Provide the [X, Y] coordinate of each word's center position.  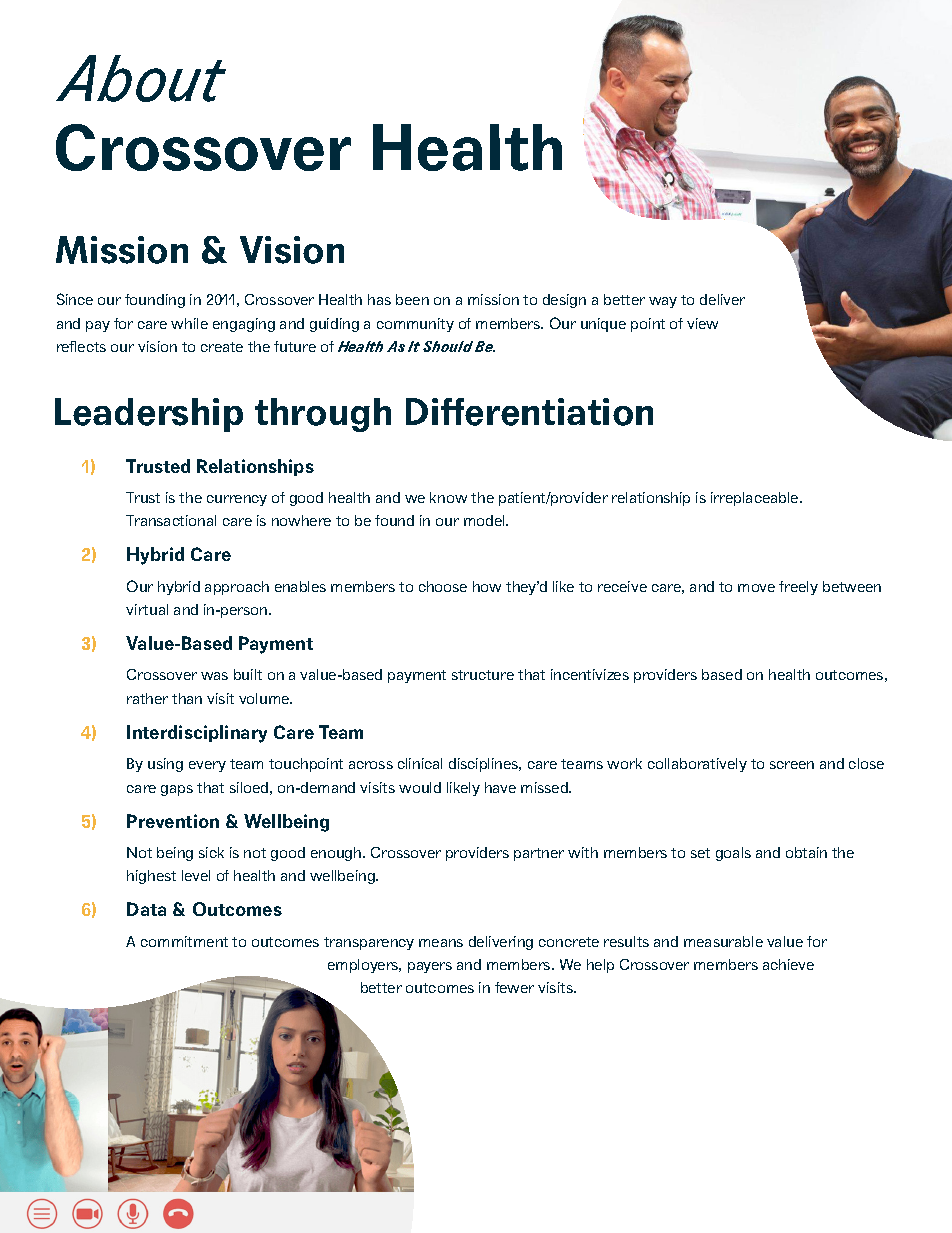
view [702, 323]
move [756, 588]
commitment [184, 941]
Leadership [149, 415]
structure [483, 675]
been [412, 299]
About [141, 78]
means [441, 943]
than [187, 698]
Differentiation [529, 412]
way [663, 302]
